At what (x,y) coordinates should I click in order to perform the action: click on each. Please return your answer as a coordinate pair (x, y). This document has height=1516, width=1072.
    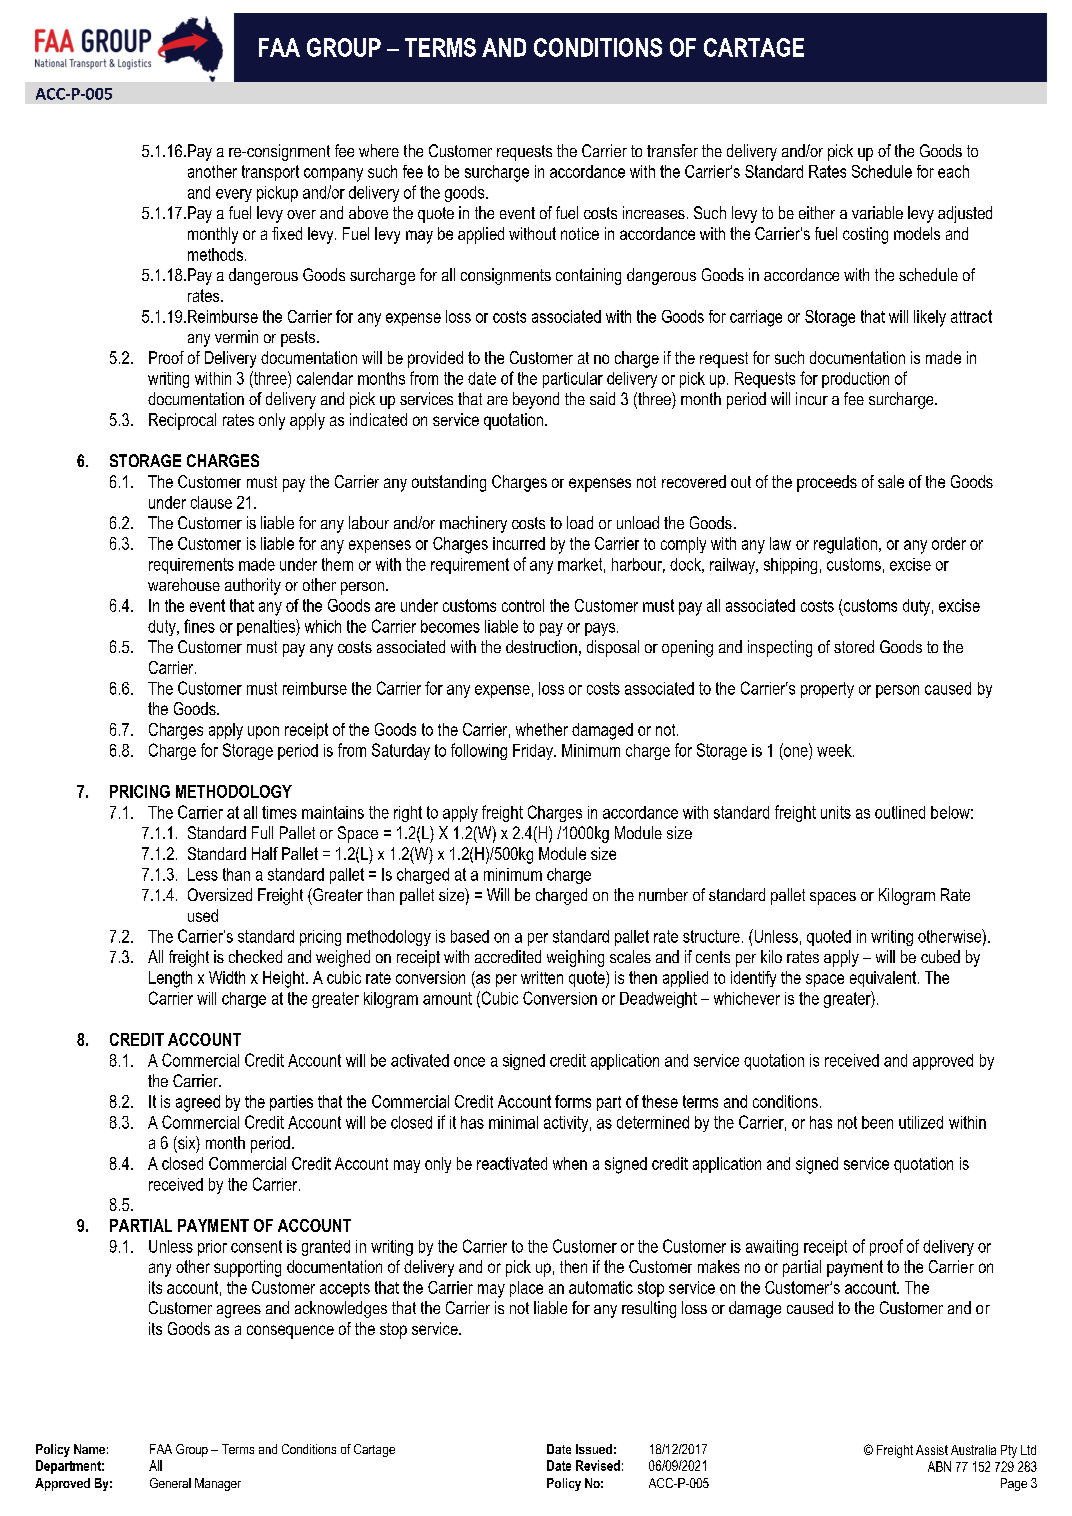
    Looking at the image, I should click on (953, 171).
